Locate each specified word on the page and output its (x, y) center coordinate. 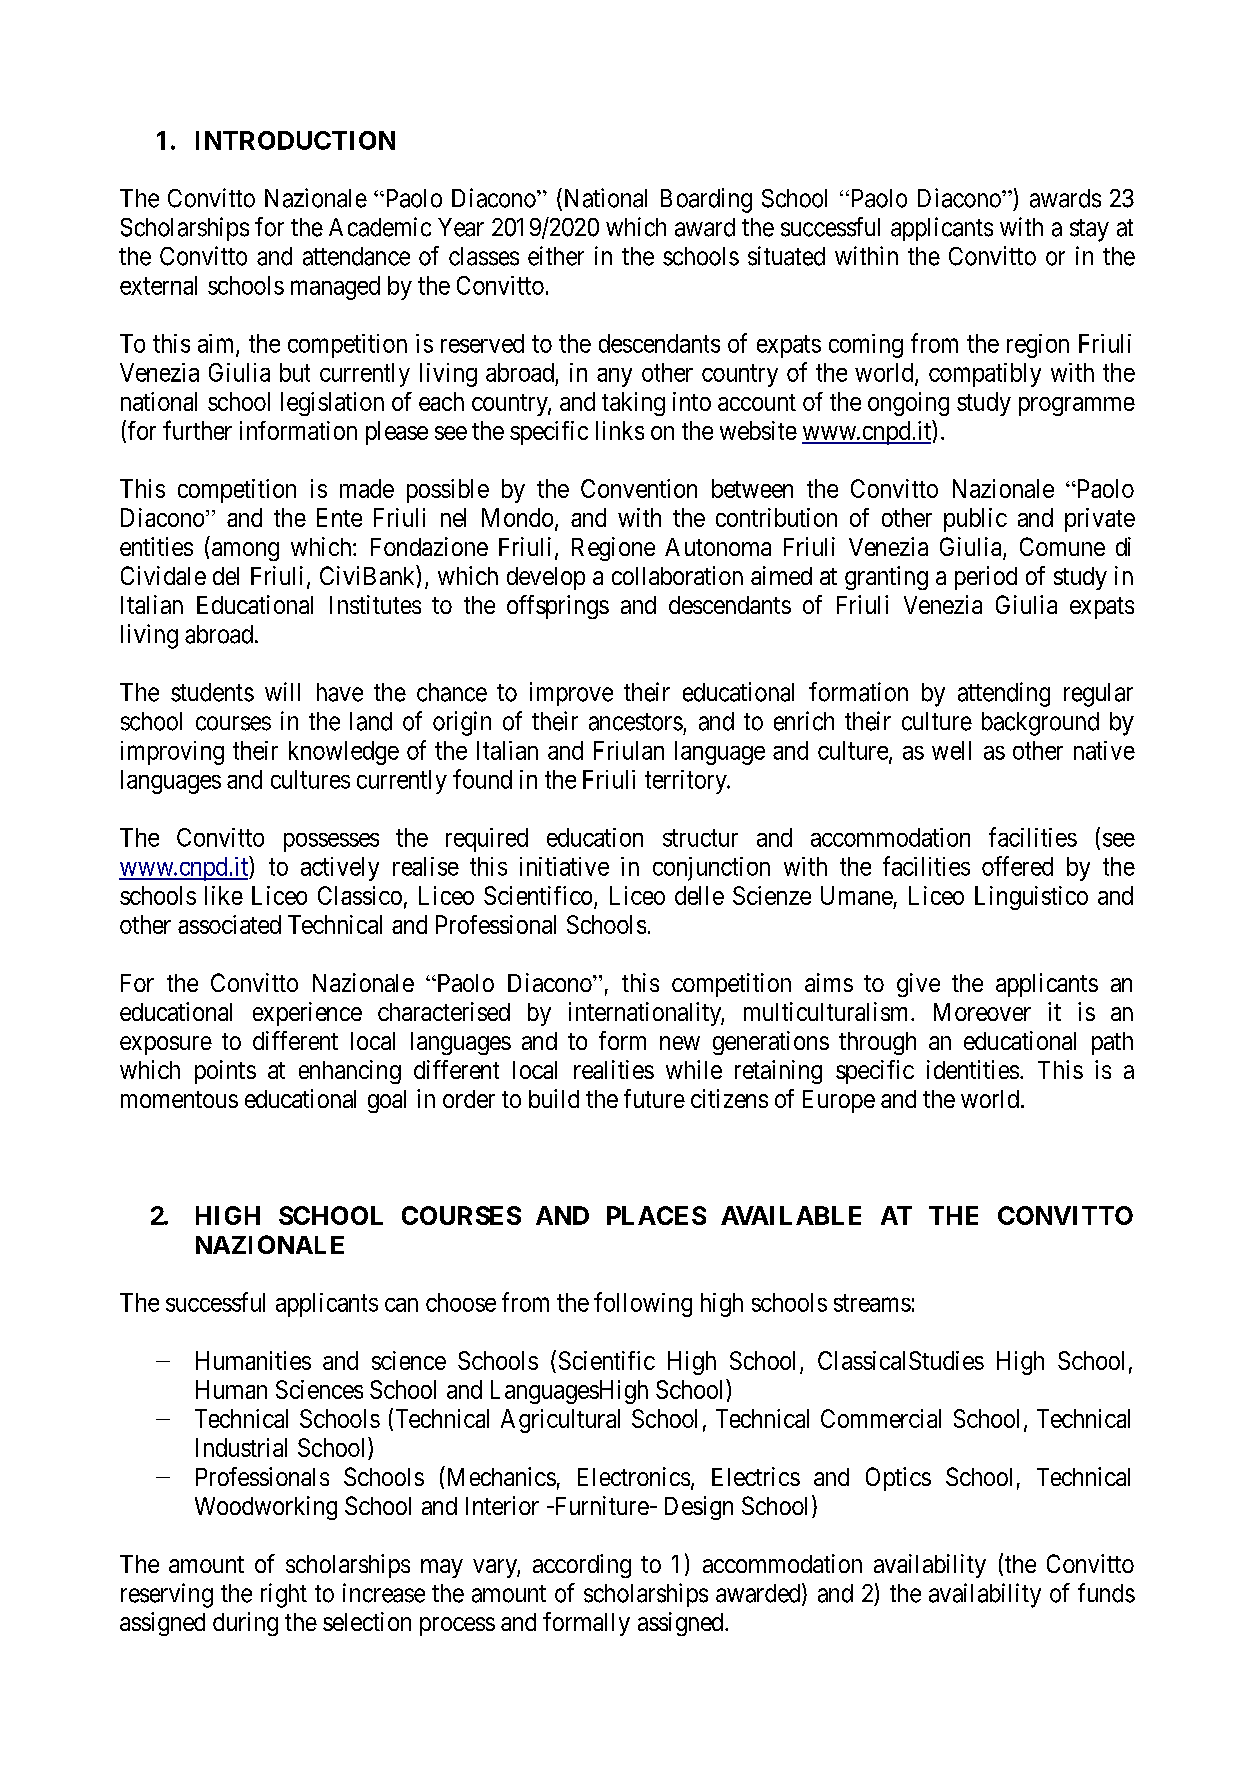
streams (872, 1303)
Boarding (706, 200)
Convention (639, 488)
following (643, 1304)
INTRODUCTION (295, 140)
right (284, 1595)
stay (1089, 230)
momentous (179, 1099)
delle (699, 895)
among (245, 551)
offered (1017, 866)
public (975, 520)
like (224, 895)
